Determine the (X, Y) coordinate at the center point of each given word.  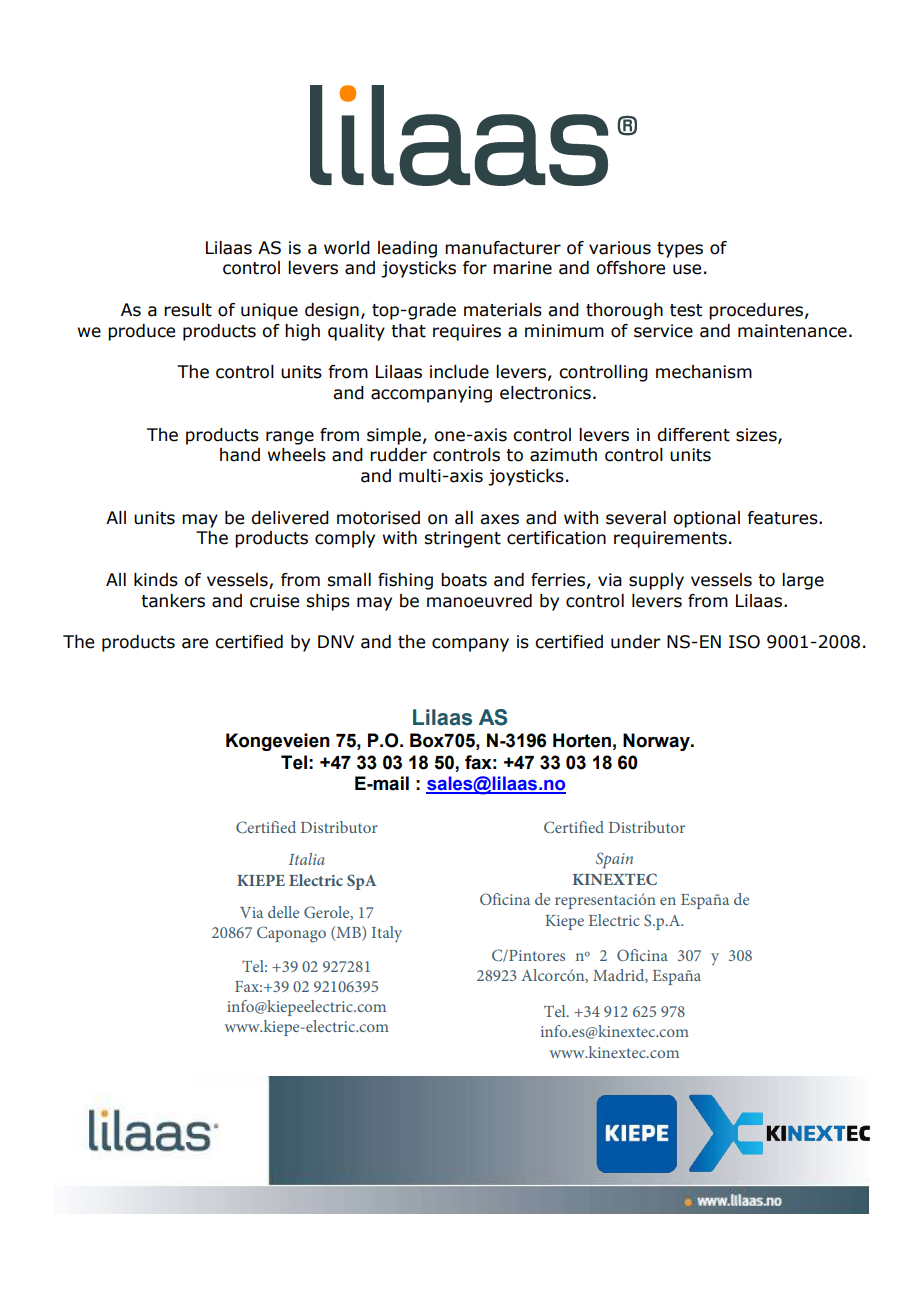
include (459, 372)
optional (706, 519)
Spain (614, 860)
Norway (657, 742)
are (195, 643)
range (290, 438)
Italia (307, 859)
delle (283, 912)
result (188, 310)
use (687, 269)
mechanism (704, 372)
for (475, 268)
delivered (290, 518)
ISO (744, 642)
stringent (462, 539)
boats (464, 580)
